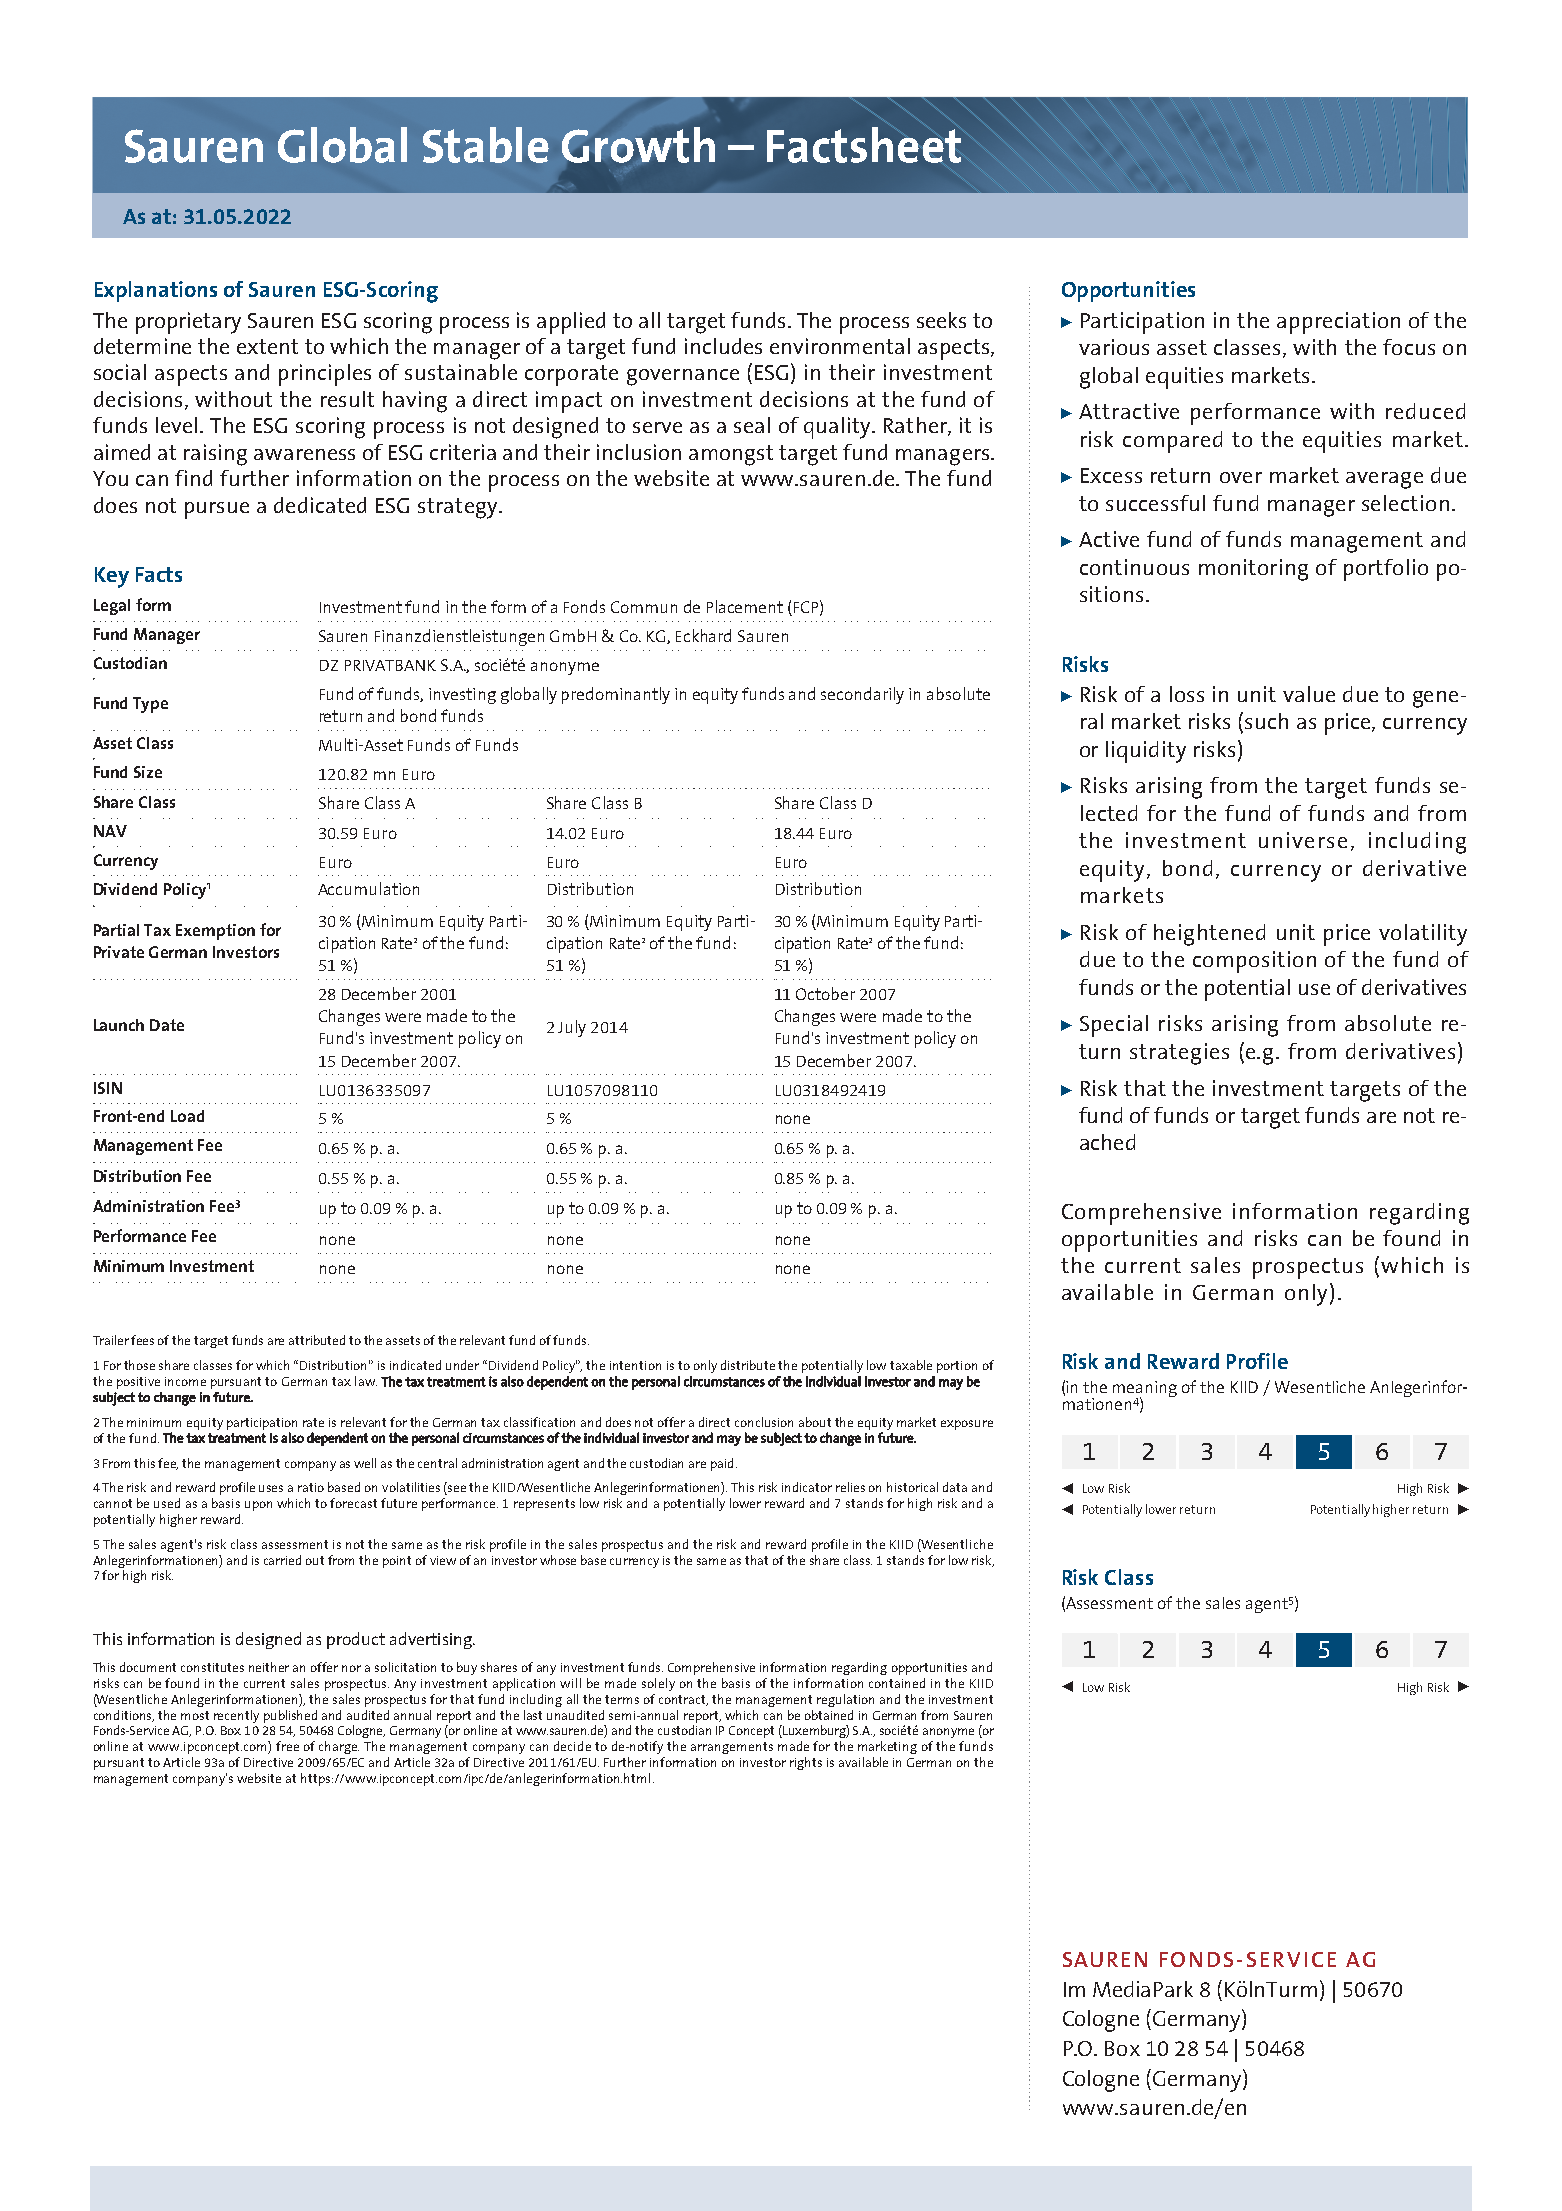 The width and height of the screenshot is (1562, 2211). Describe the element at coordinates (638, 145) in the screenshot. I see `Growth` at that location.
